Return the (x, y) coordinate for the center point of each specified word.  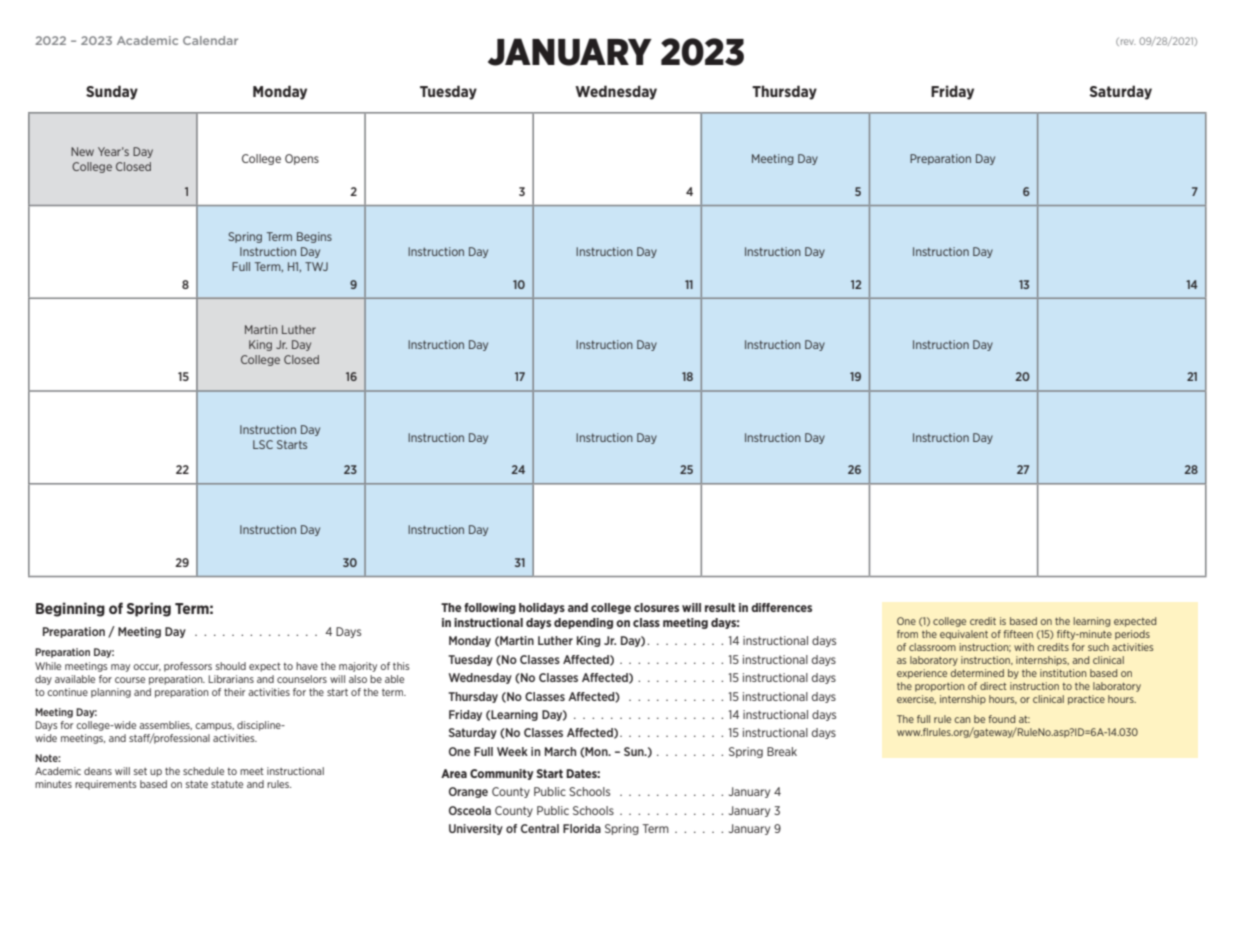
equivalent (964, 635)
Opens (302, 159)
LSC (263, 444)
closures (656, 607)
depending (583, 623)
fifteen (1018, 634)
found (1002, 719)
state (197, 784)
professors (188, 667)
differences (781, 607)
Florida (582, 828)
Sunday (112, 92)
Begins (314, 237)
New (82, 151)
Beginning (70, 609)
